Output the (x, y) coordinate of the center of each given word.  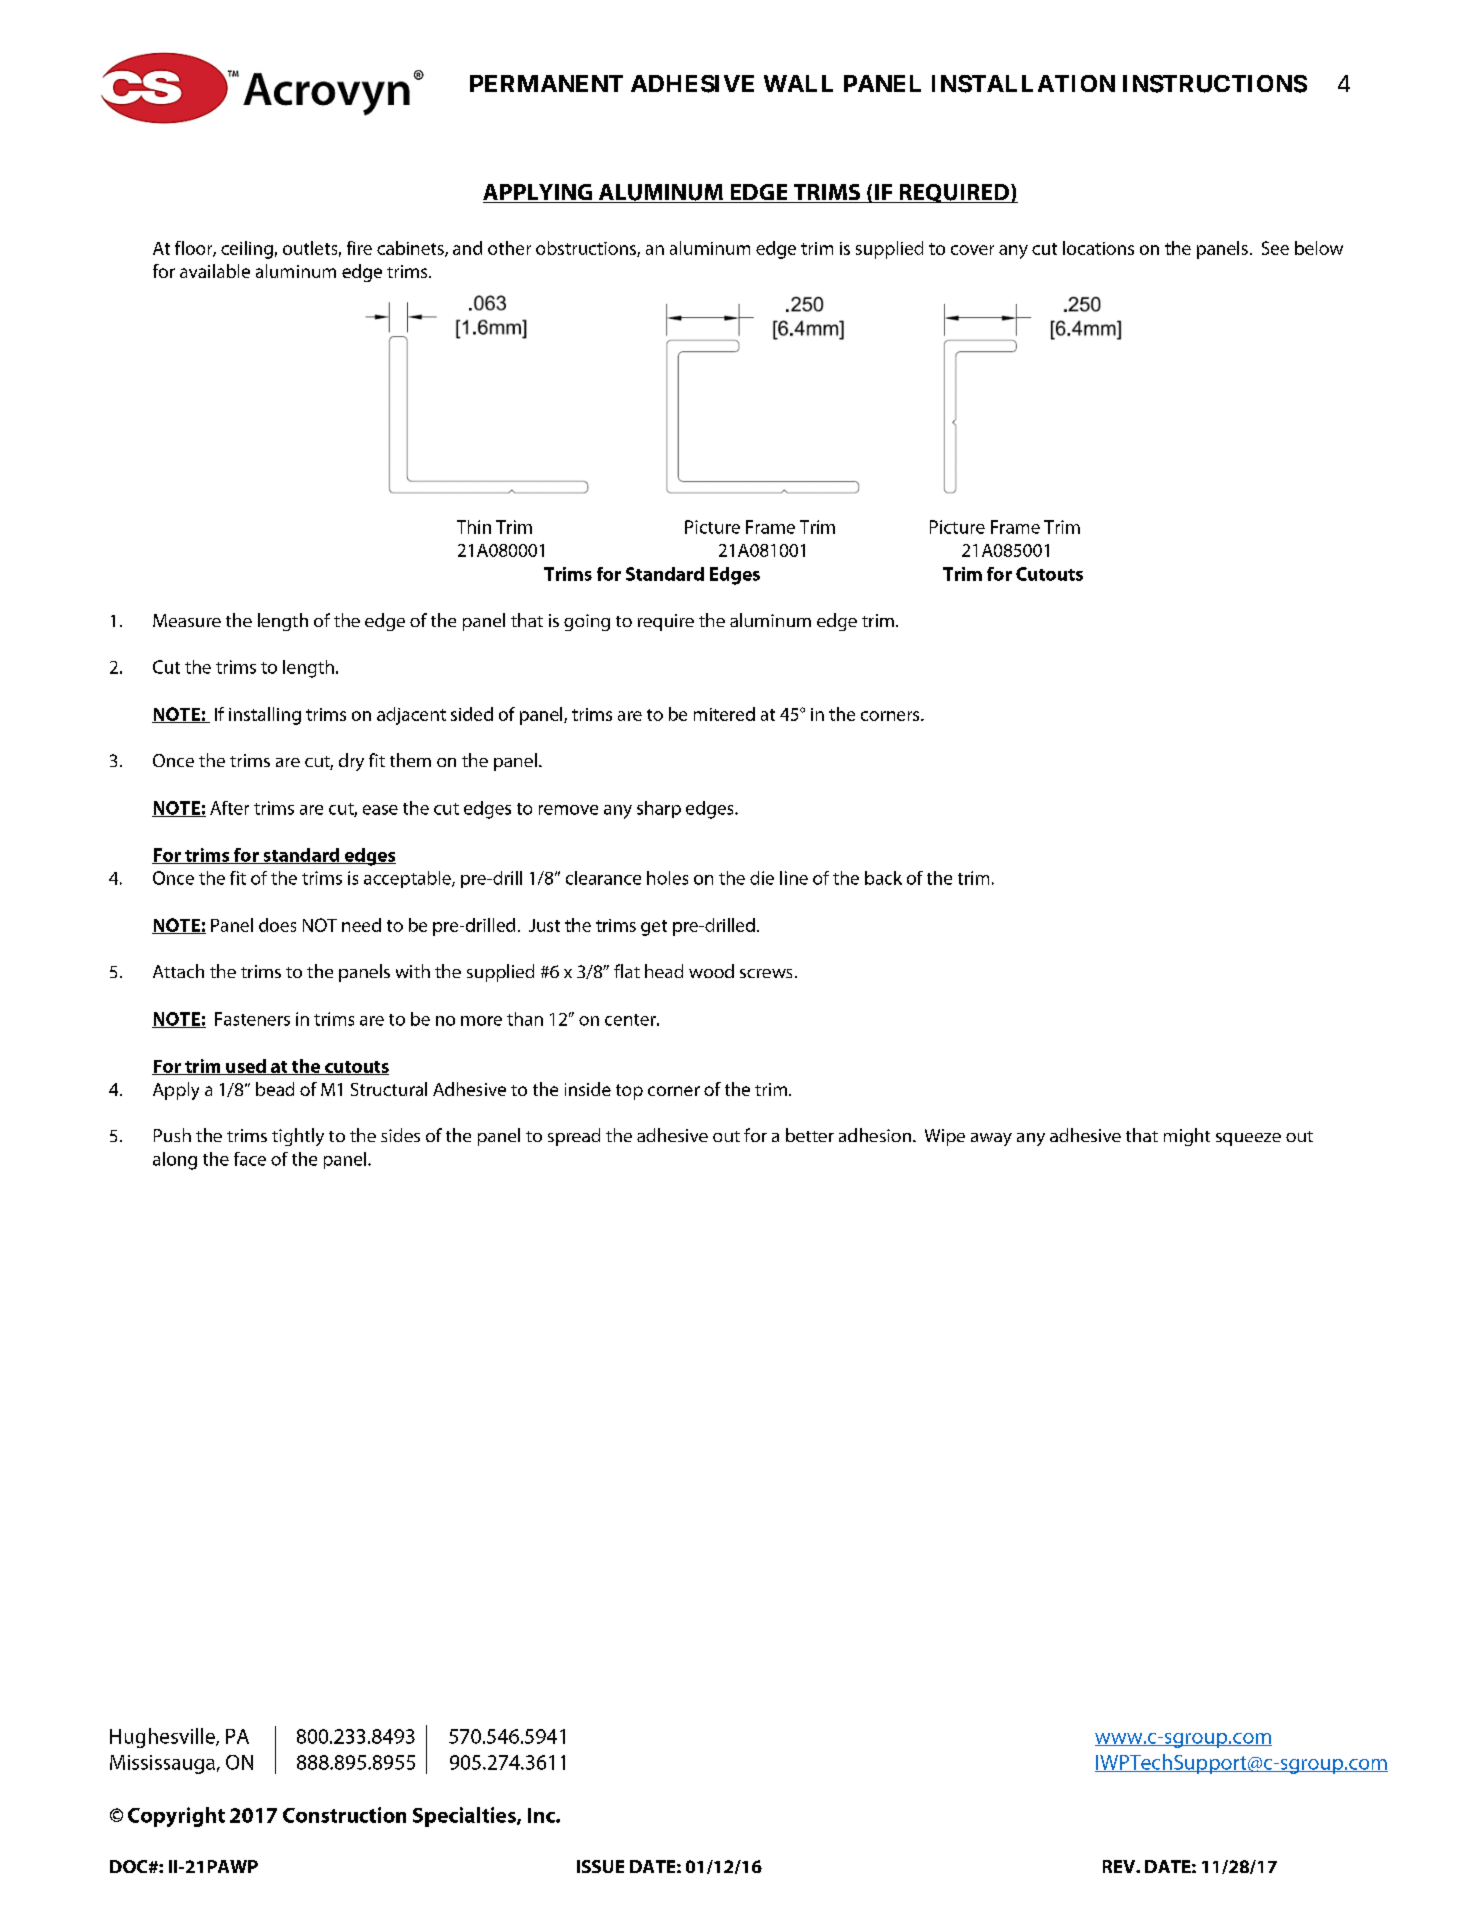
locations (1098, 248)
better (810, 1135)
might (1187, 1137)
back (883, 878)
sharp (659, 809)
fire (359, 248)
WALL (798, 83)
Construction (344, 1815)
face (250, 1159)
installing (265, 716)
